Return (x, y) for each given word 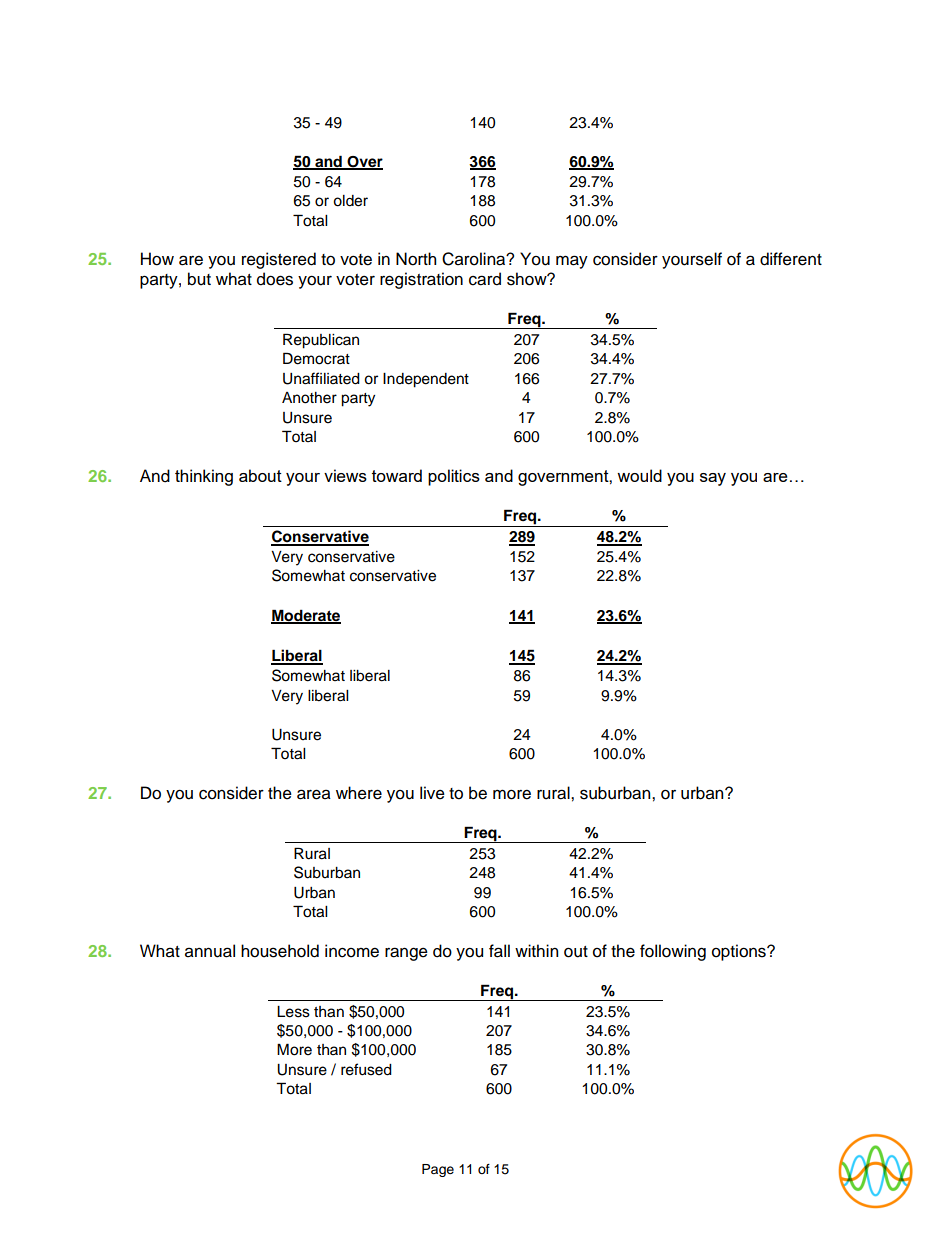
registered (279, 260)
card (485, 279)
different (791, 259)
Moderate (306, 616)
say (713, 479)
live (432, 793)
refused (366, 1069)
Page (438, 1170)
